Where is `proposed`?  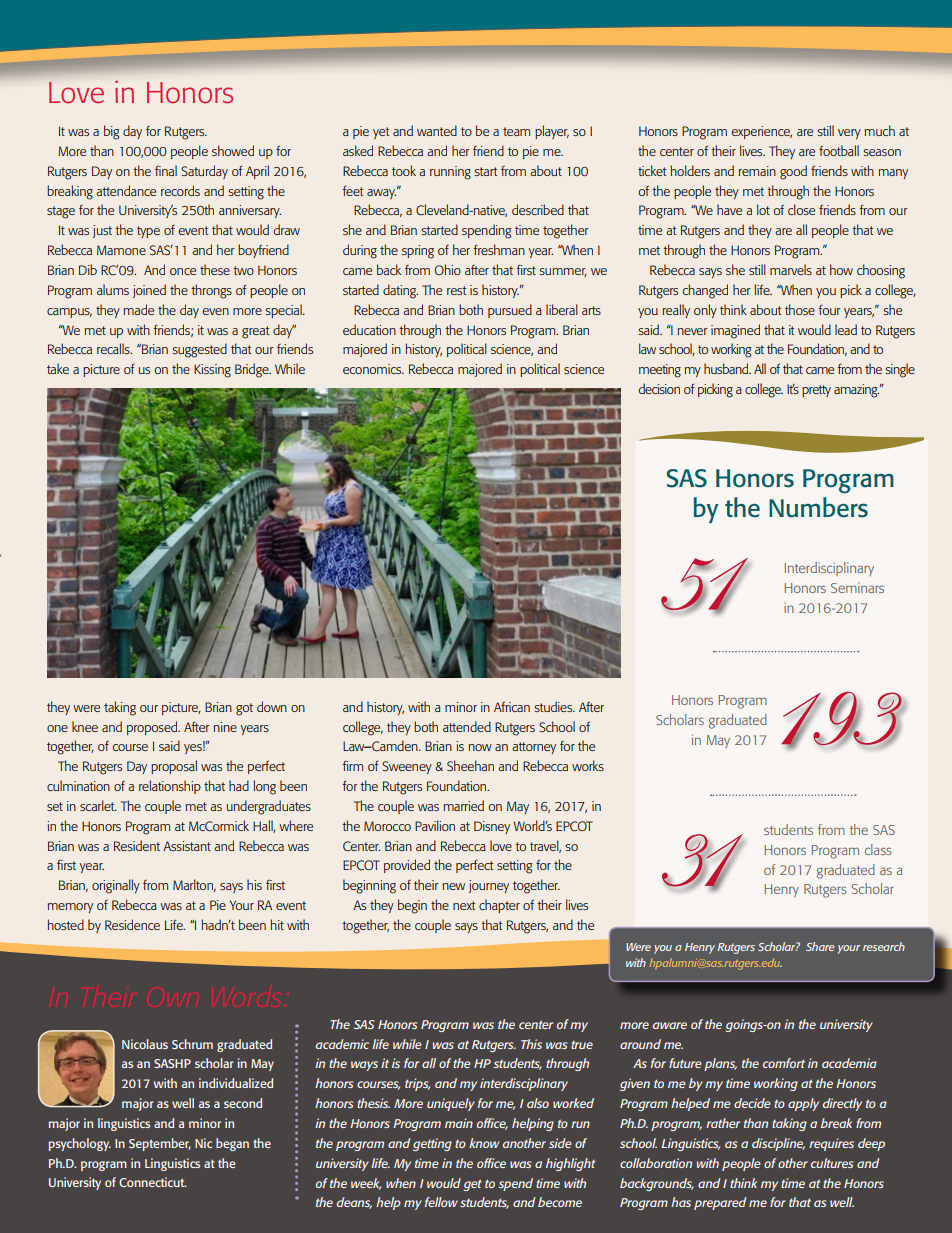 proposed is located at coordinates (153, 728).
